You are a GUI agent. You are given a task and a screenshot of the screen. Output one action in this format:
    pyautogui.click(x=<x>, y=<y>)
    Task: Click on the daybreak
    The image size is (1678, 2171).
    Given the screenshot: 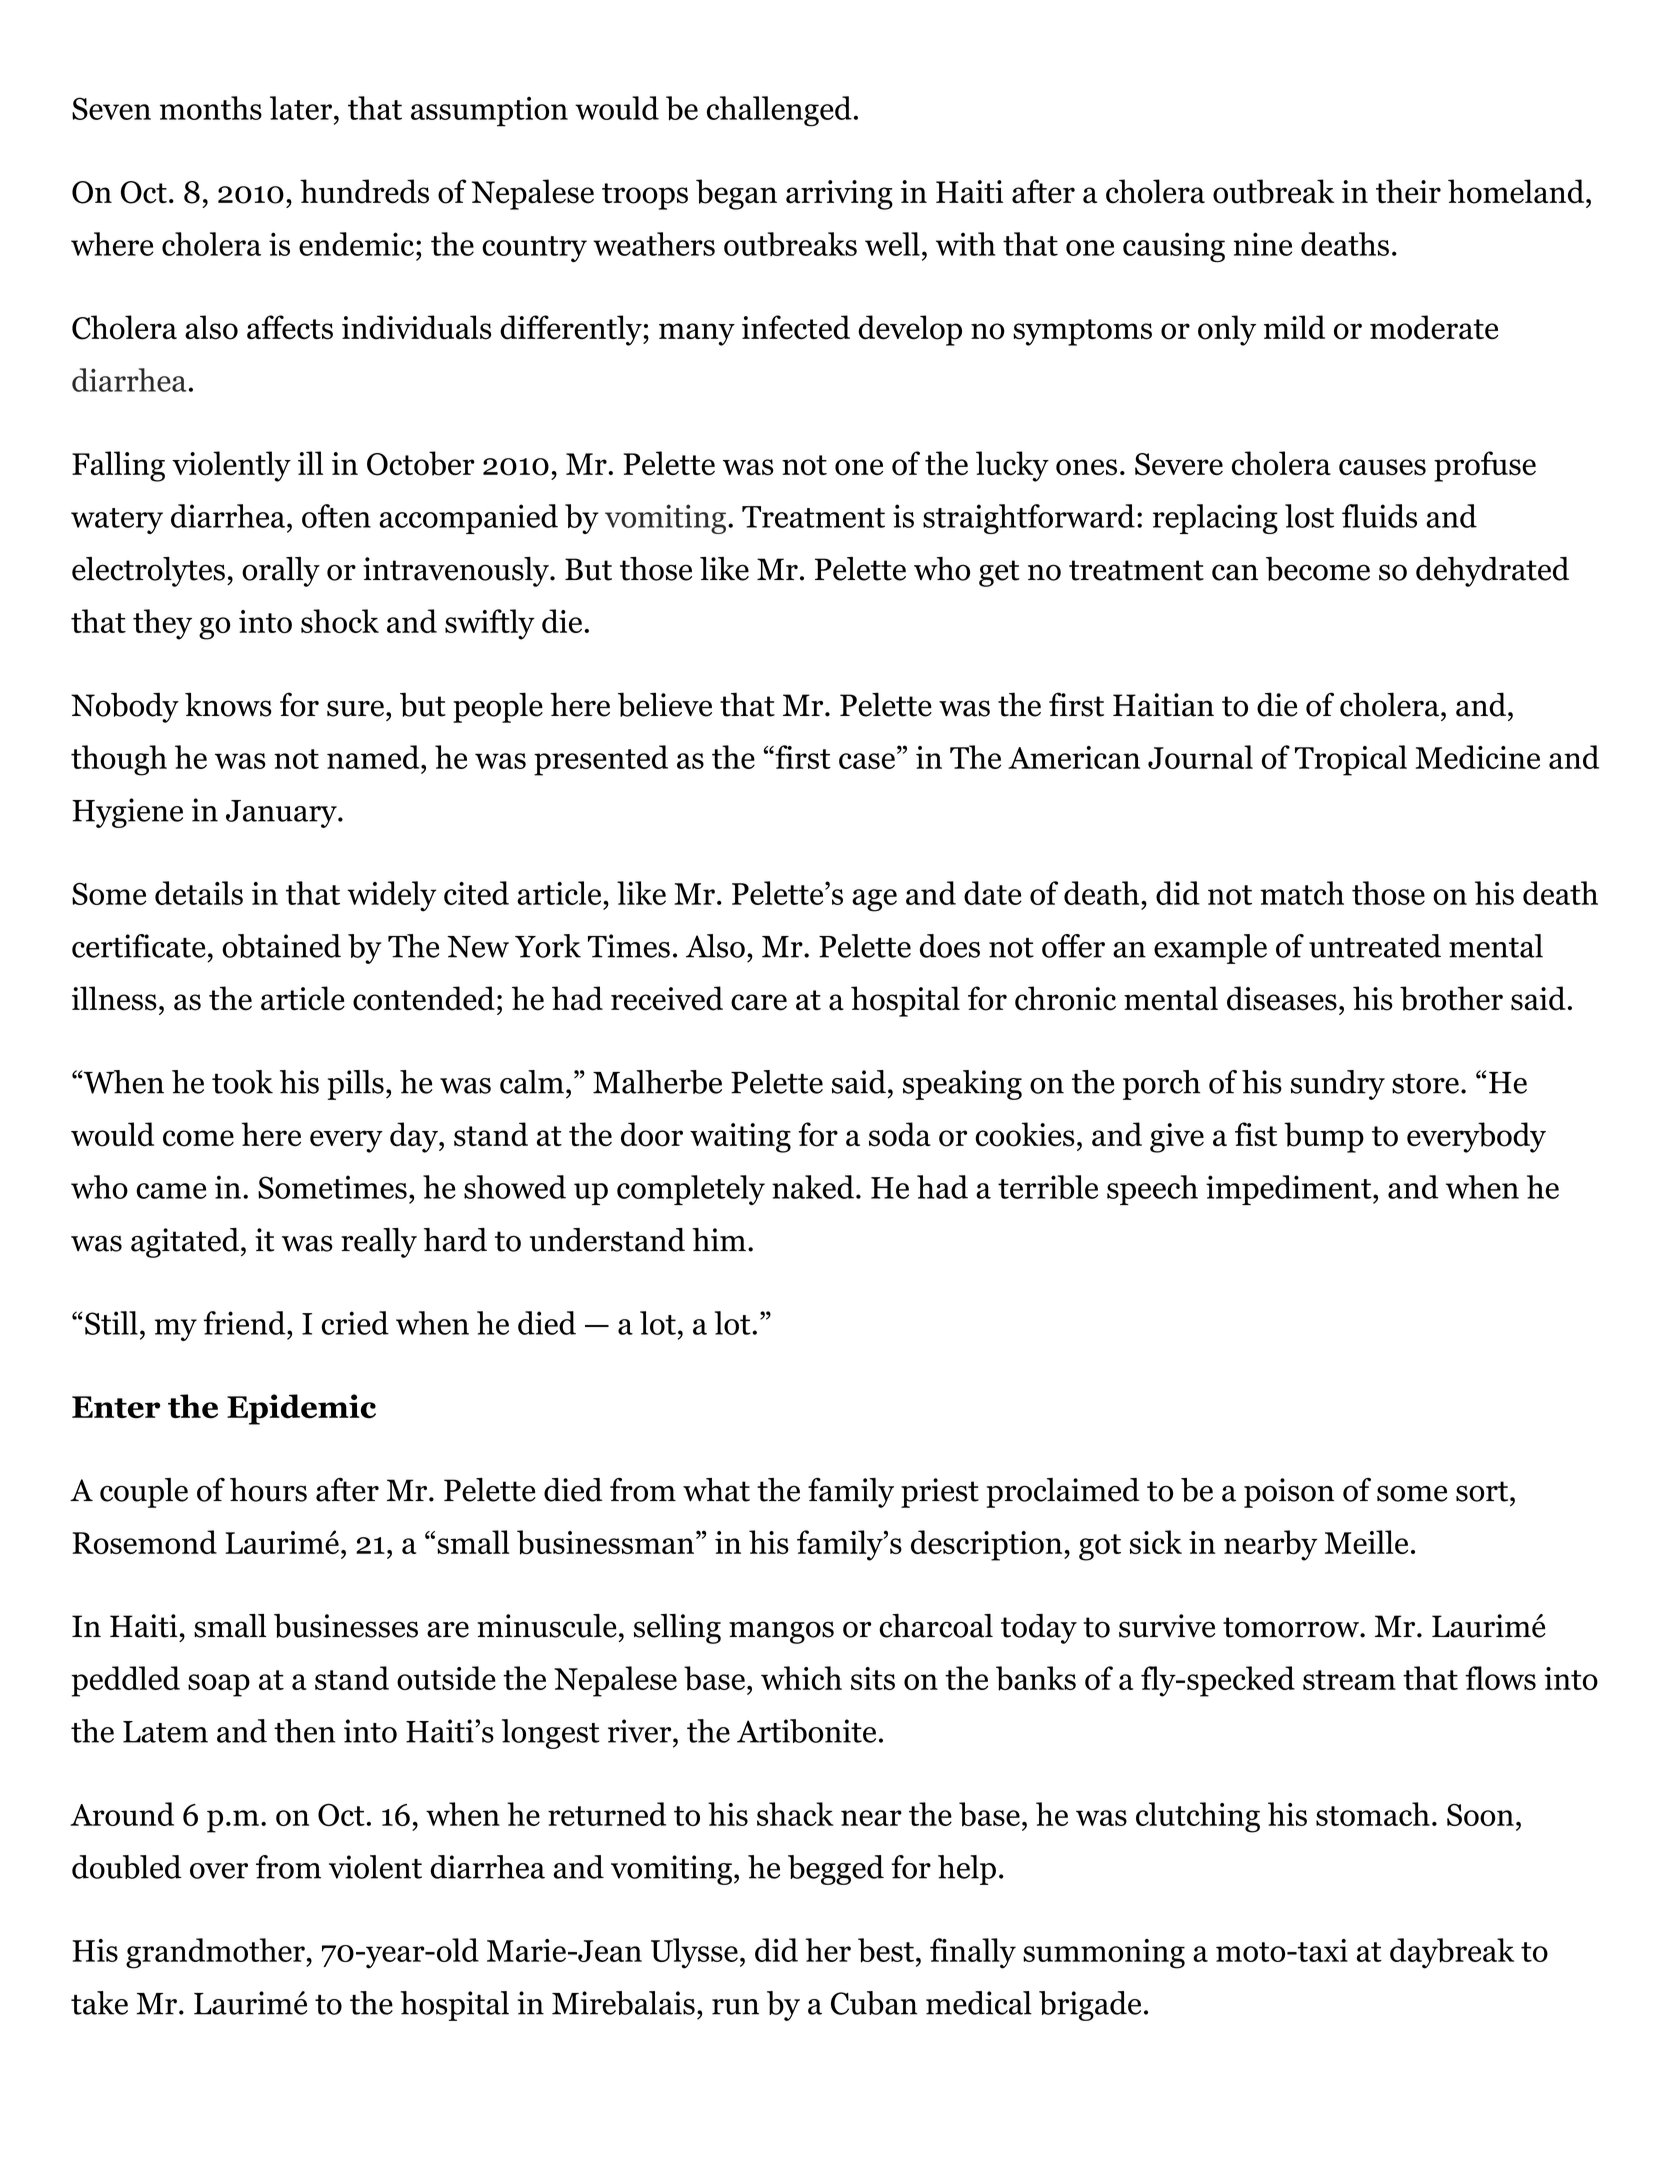 What is the action you would take?
    pyautogui.click(x=1452, y=1953)
